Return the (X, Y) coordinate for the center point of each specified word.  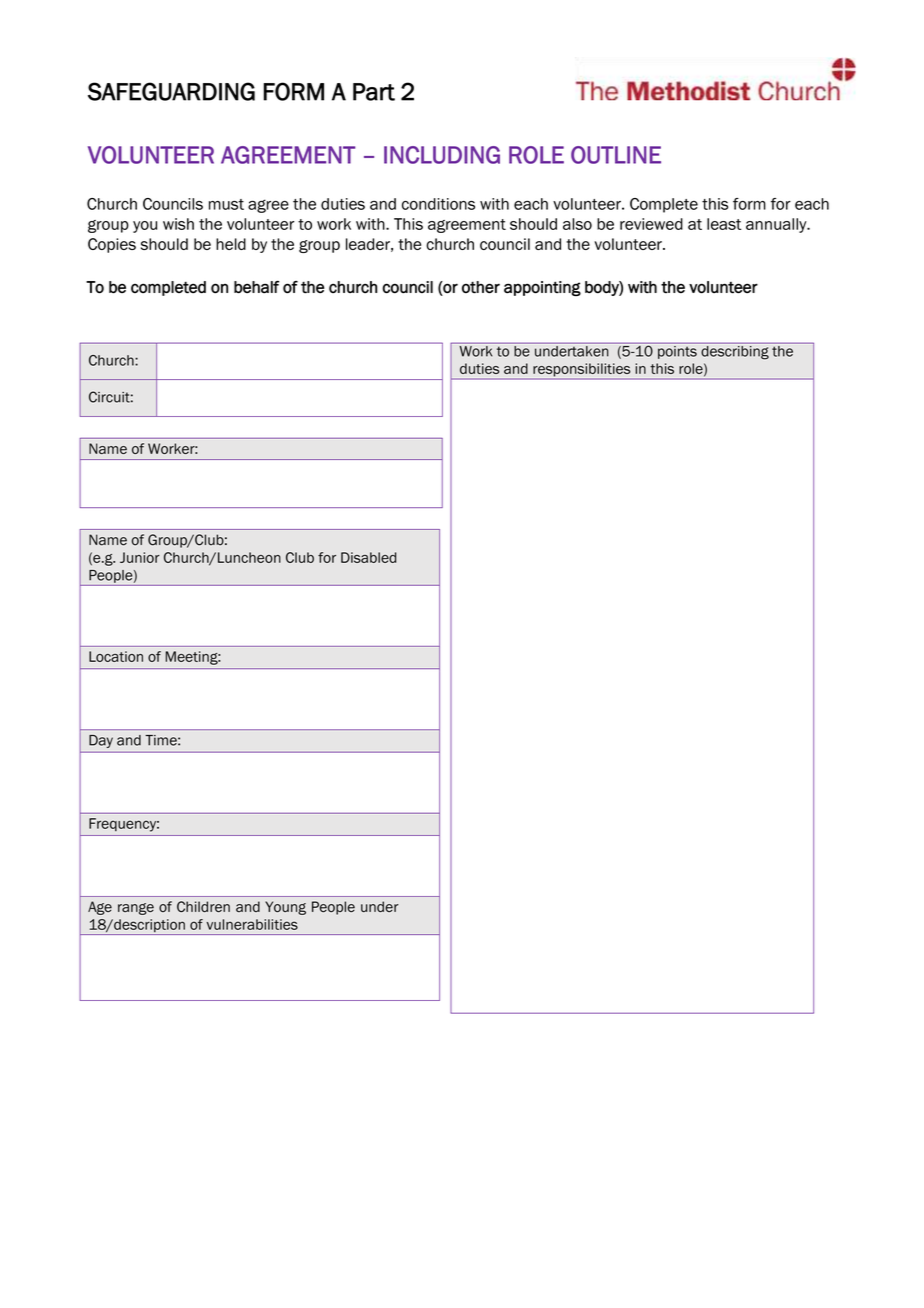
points (677, 352)
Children (203, 906)
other (481, 287)
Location (116, 656)
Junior (140, 557)
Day (101, 741)
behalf (256, 287)
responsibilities (582, 371)
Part (374, 92)
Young (285, 908)
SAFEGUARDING (171, 91)
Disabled (368, 557)
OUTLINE (616, 155)
